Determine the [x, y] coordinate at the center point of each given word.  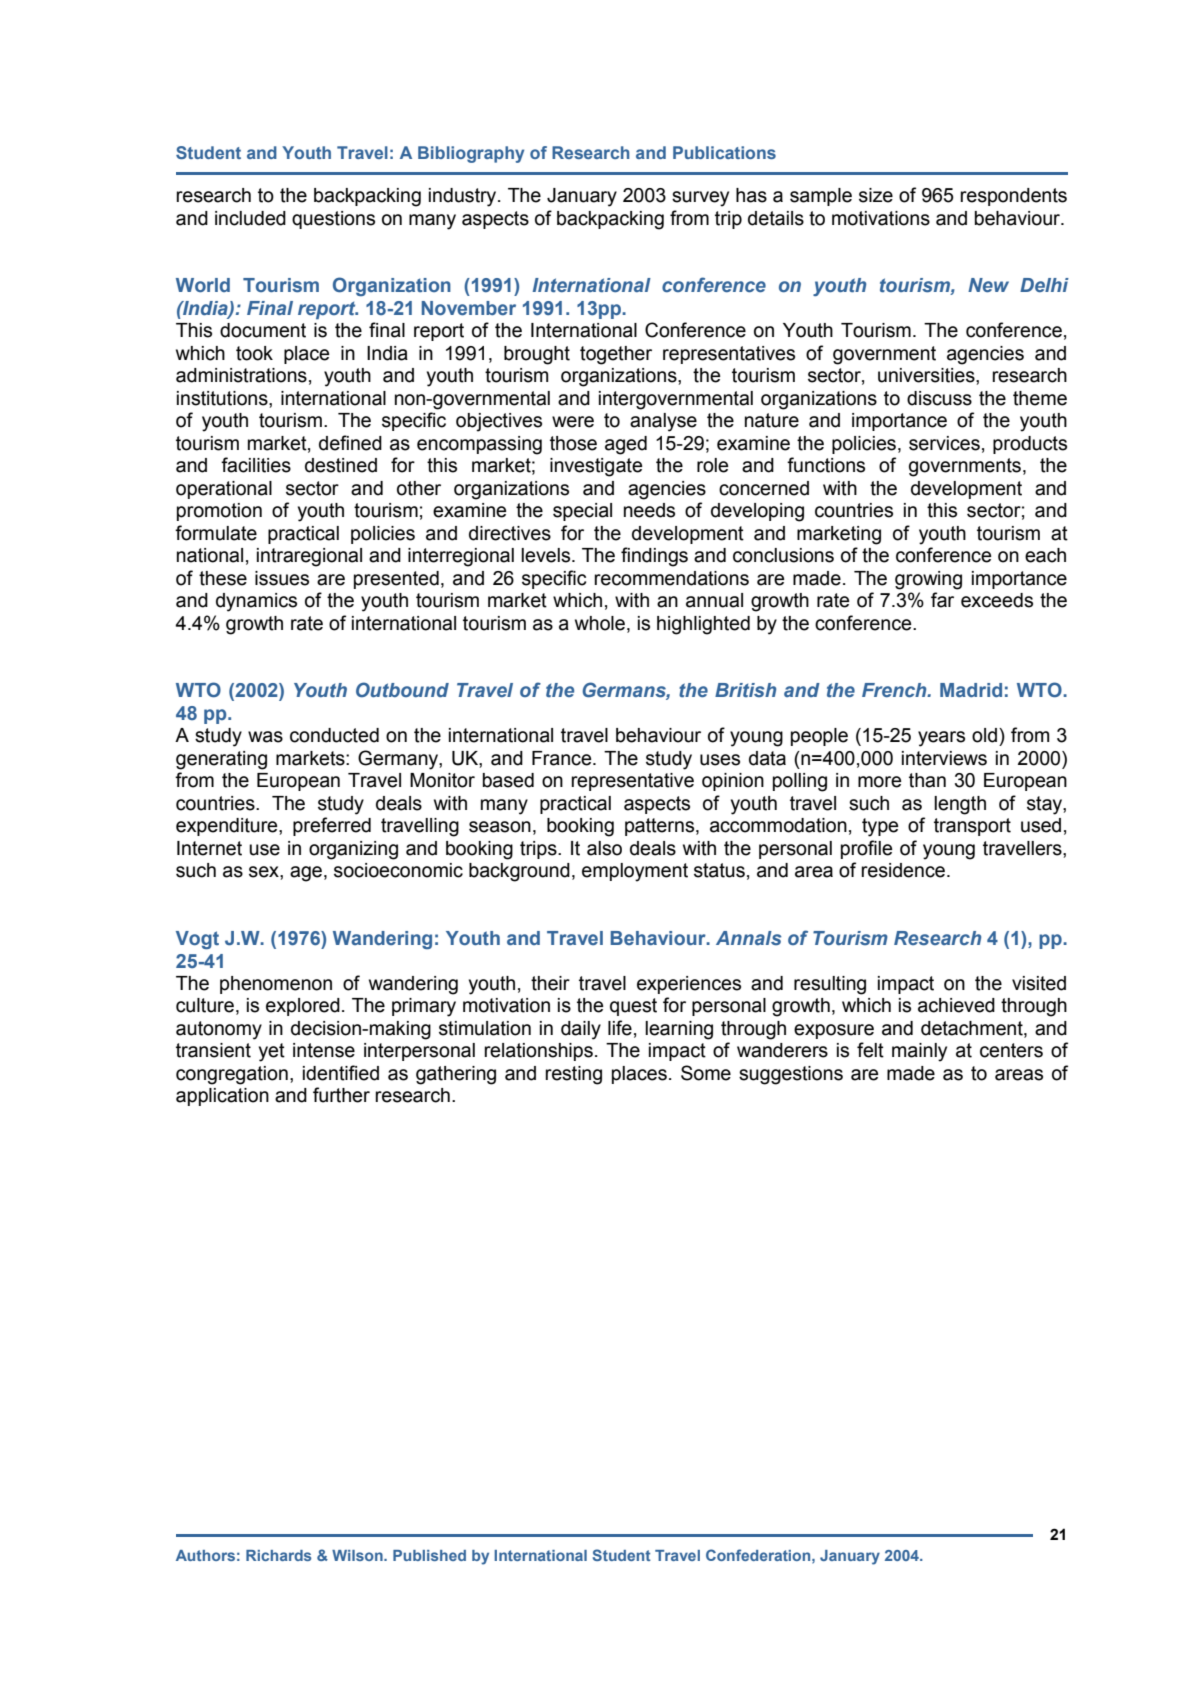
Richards [278, 1555]
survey [700, 199]
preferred [332, 826]
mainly [919, 1052]
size [876, 195]
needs [649, 510]
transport [972, 827]
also [604, 848]
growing [928, 580]
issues [282, 578]
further [341, 1095]
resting [573, 1075]
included [250, 218]
